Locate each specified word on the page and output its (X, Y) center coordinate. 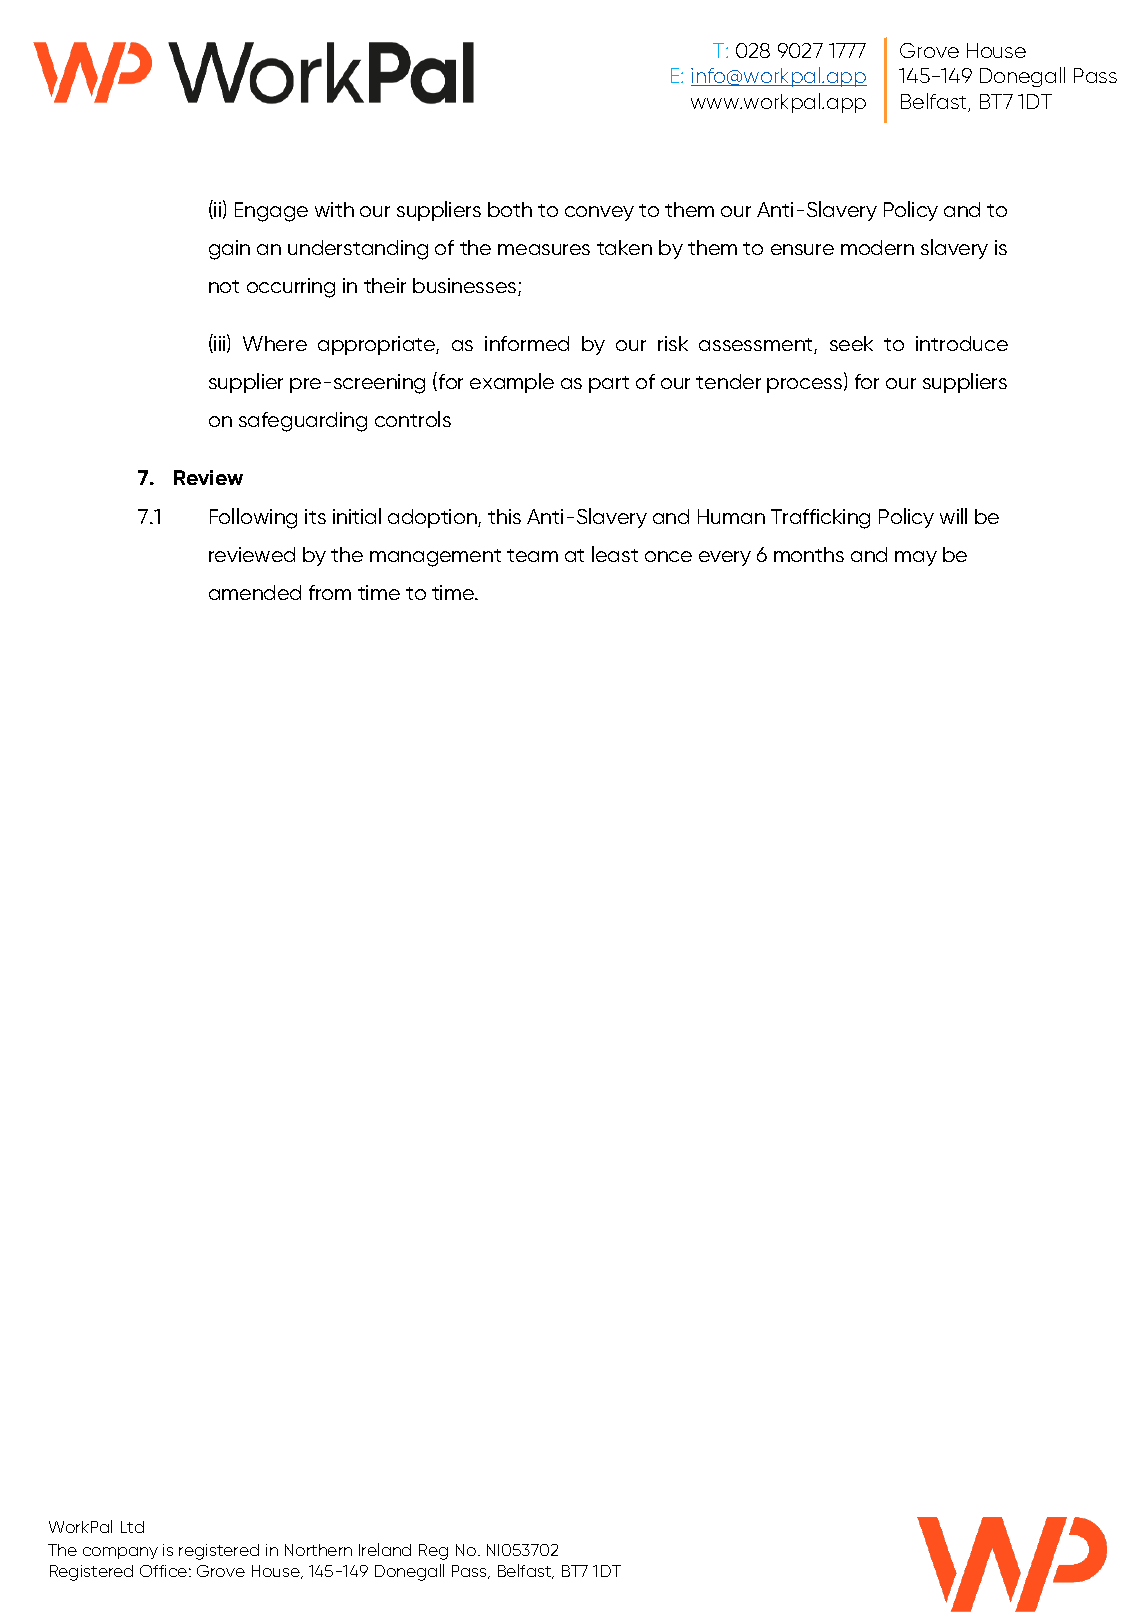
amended (255, 592)
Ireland (385, 1549)
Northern (318, 1550)
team (532, 555)
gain (229, 250)
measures (544, 249)
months (809, 554)
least (615, 554)
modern (877, 247)
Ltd (132, 1527)
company (120, 1553)
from (330, 592)
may (916, 558)
